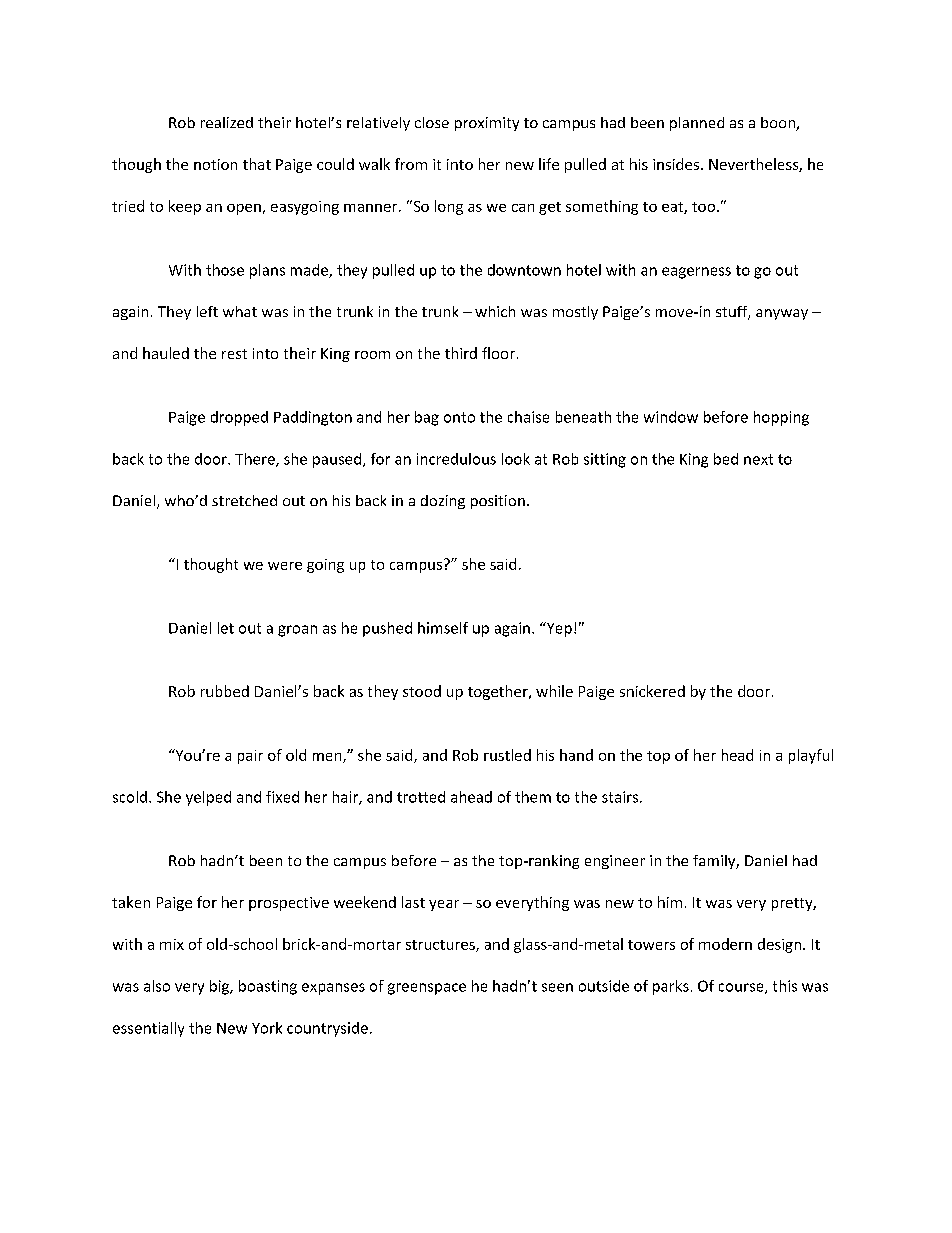  I want to click on rubbed, so click(225, 691).
